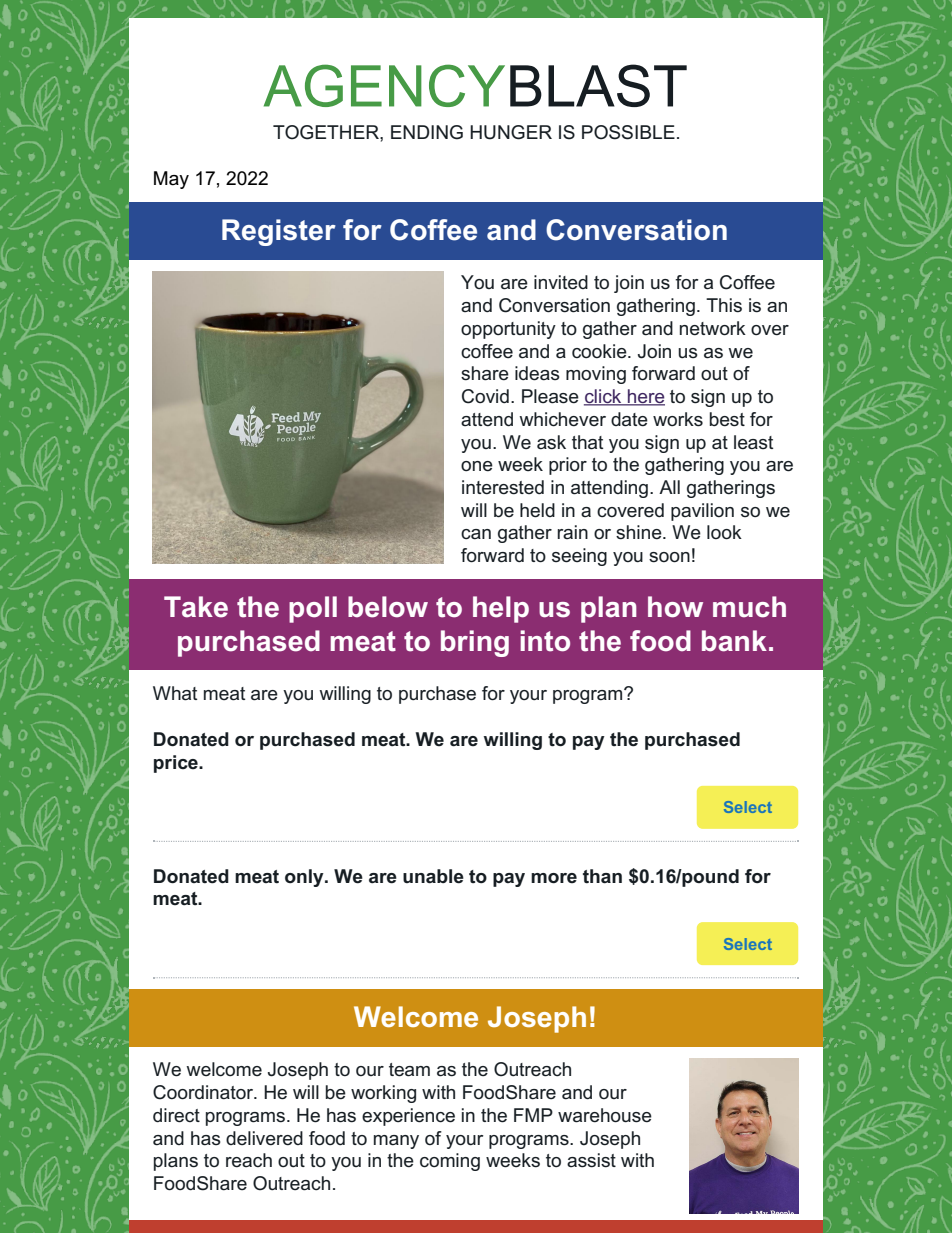 Image resolution: width=952 pixels, height=1233 pixels. What do you see at coordinates (477, 466) in the page?
I see `one` at bounding box center [477, 466].
